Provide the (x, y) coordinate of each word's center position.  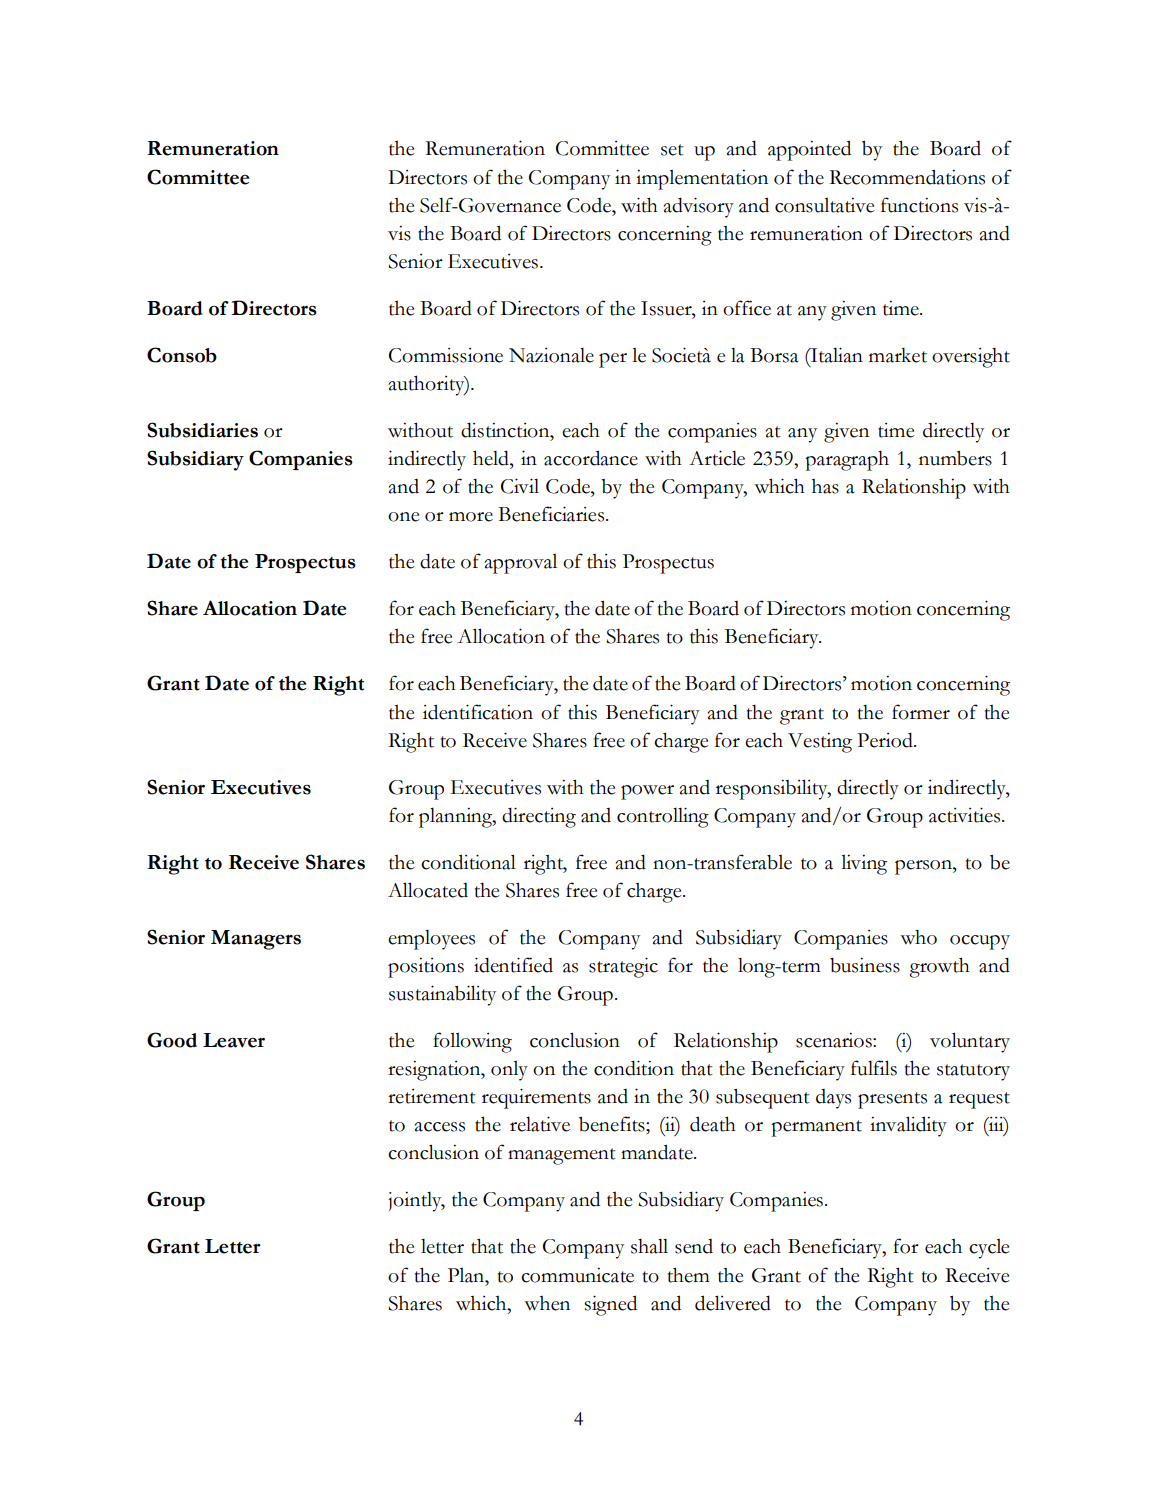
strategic (623, 967)
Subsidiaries (202, 430)
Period (886, 740)
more (471, 517)
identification (478, 712)
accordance (591, 458)
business (865, 965)
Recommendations (907, 177)
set (672, 150)
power (647, 792)
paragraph (847, 461)
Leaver (234, 1040)
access (440, 1127)
